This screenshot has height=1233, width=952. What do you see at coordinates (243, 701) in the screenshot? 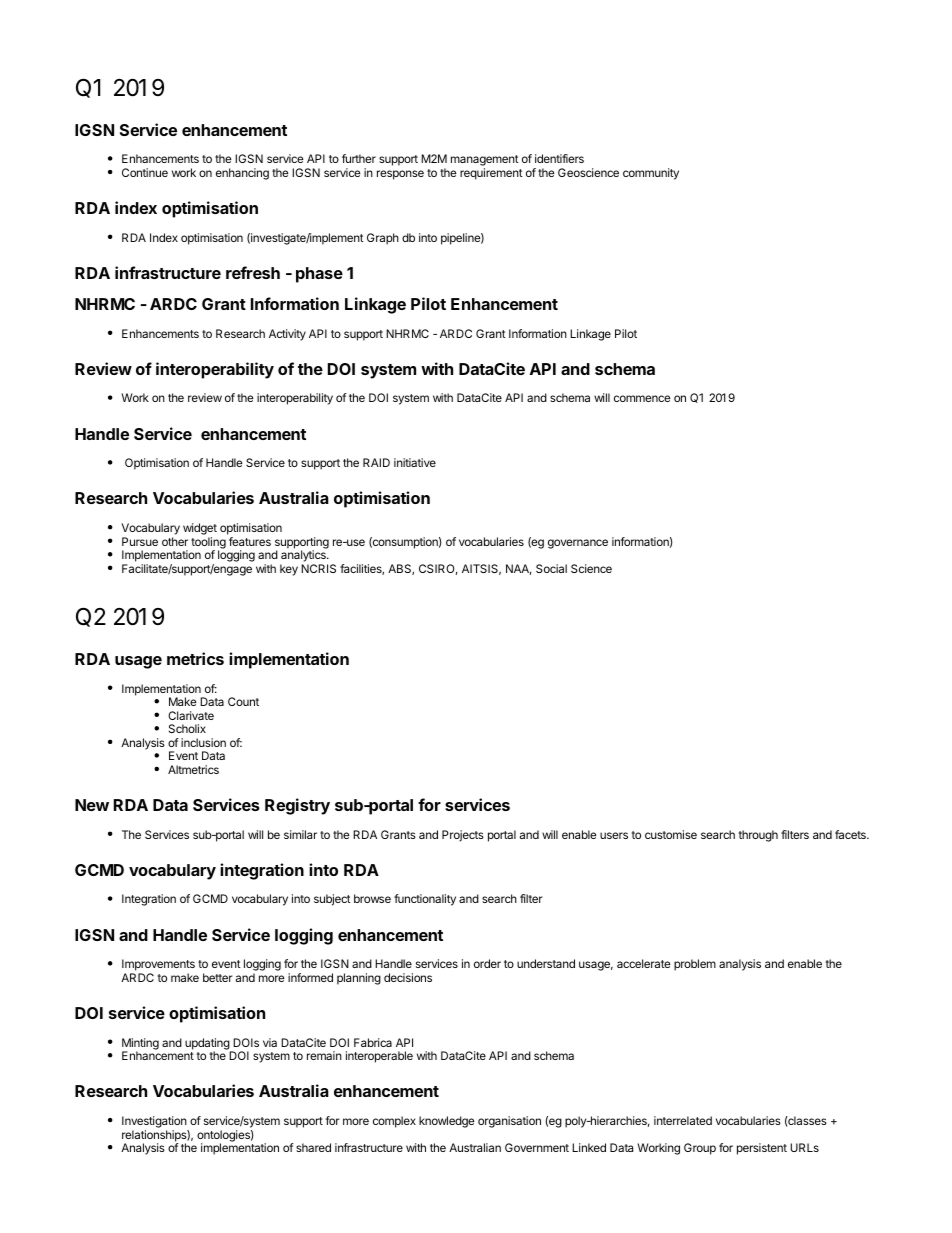
I see `Count` at bounding box center [243, 701].
